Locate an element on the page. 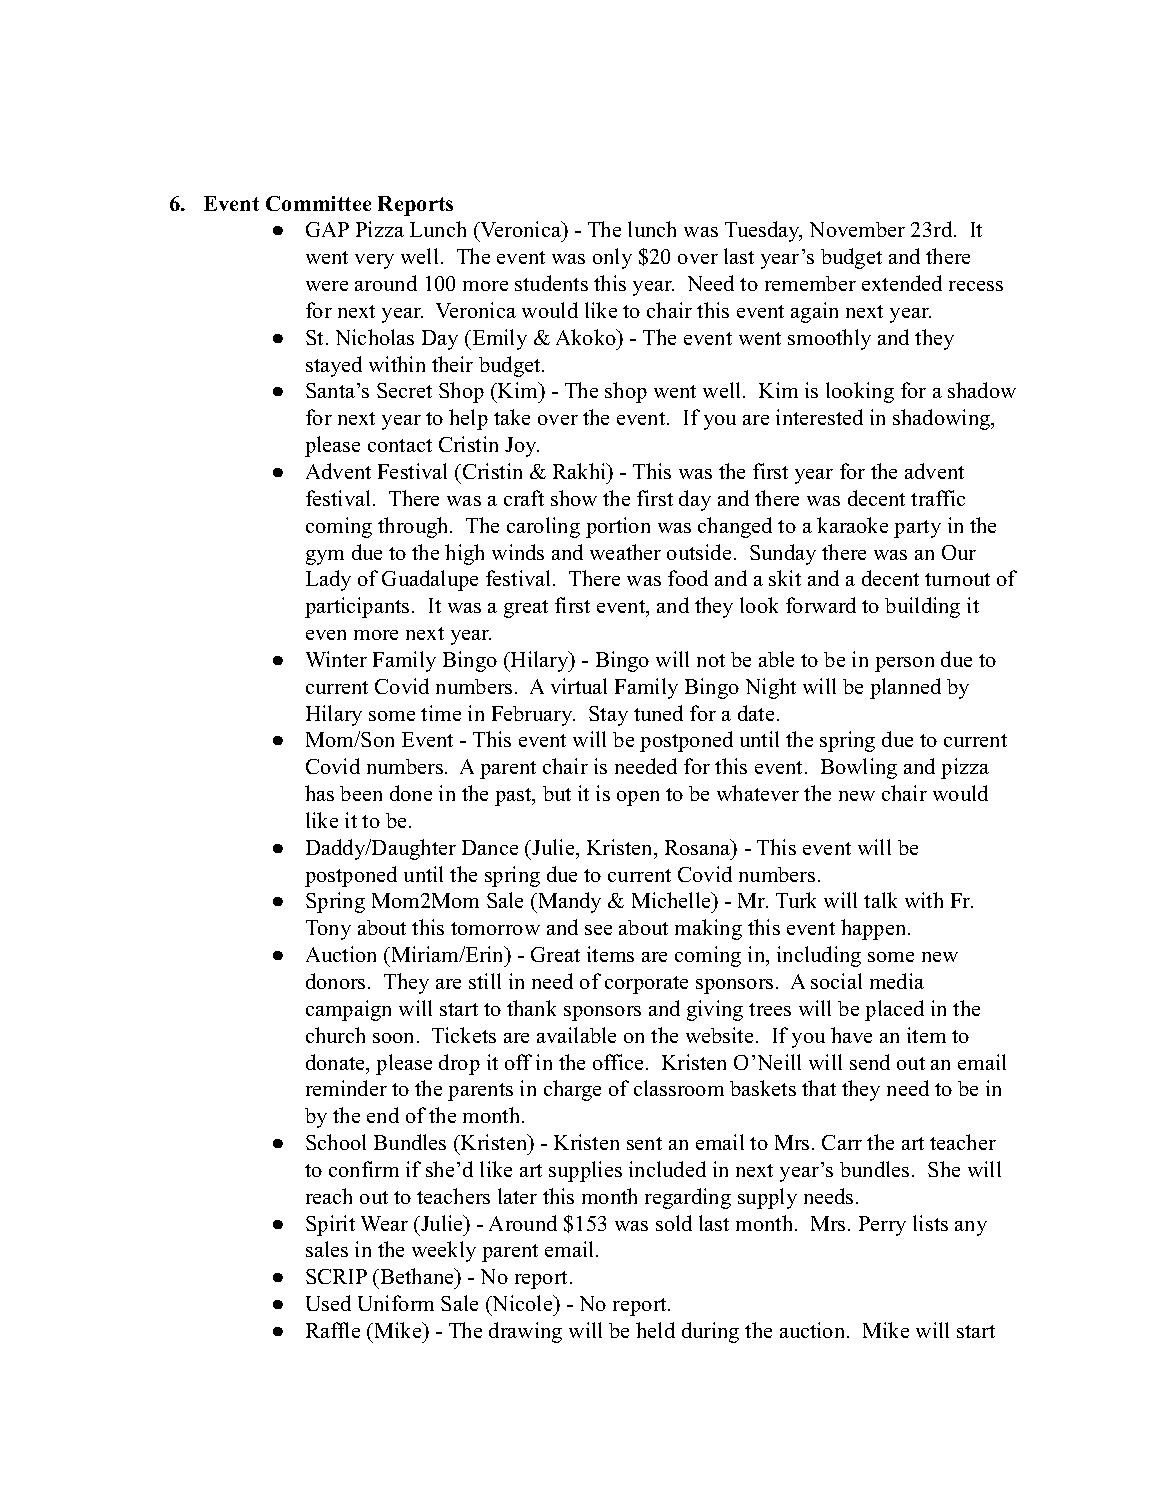 This page has width=1153, height=1492. contact is located at coordinates (400, 445).
